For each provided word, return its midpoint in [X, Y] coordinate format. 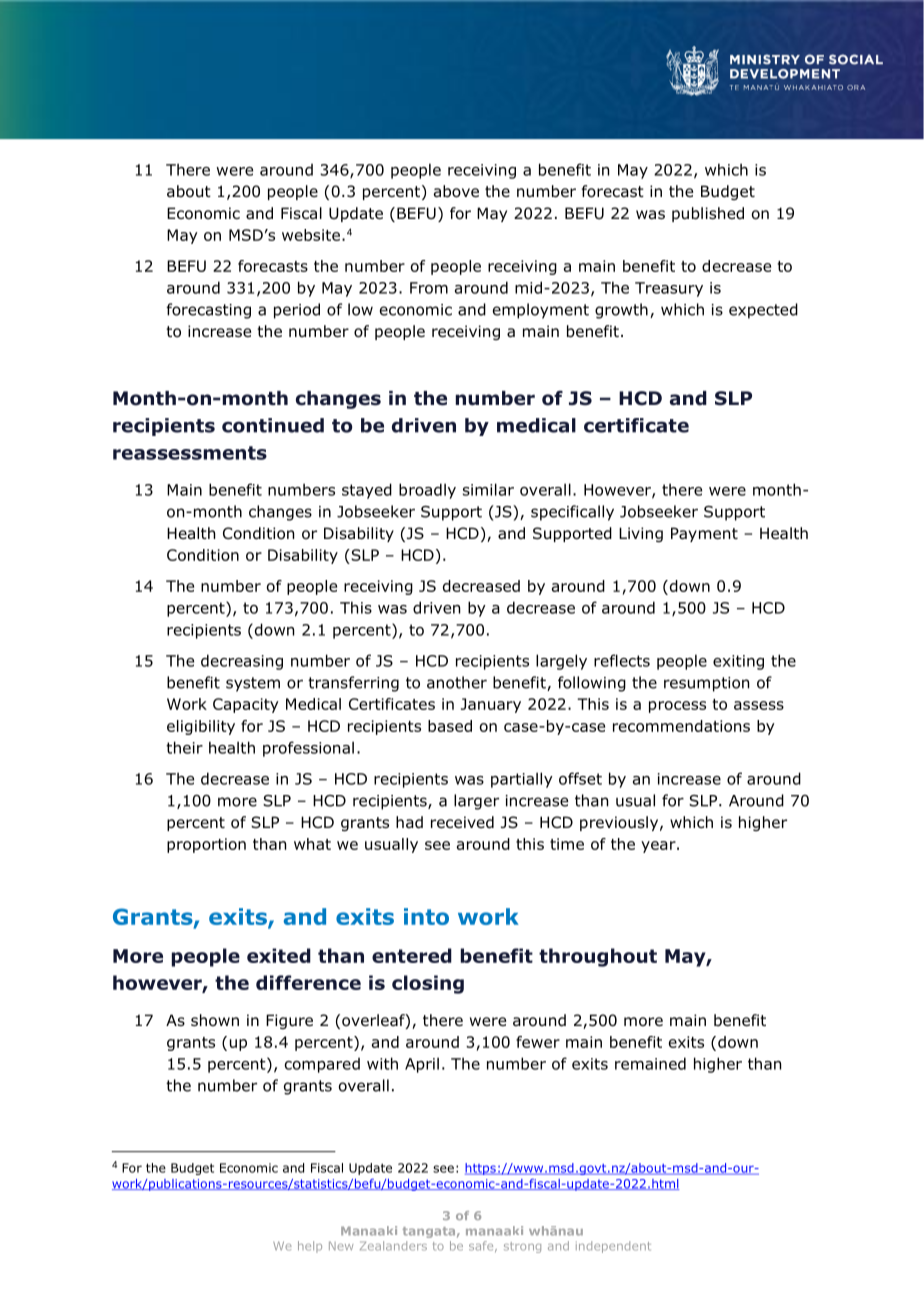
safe [482, 1246]
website [311, 235]
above [456, 191]
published [708, 214]
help [310, 1247]
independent [613, 1247]
